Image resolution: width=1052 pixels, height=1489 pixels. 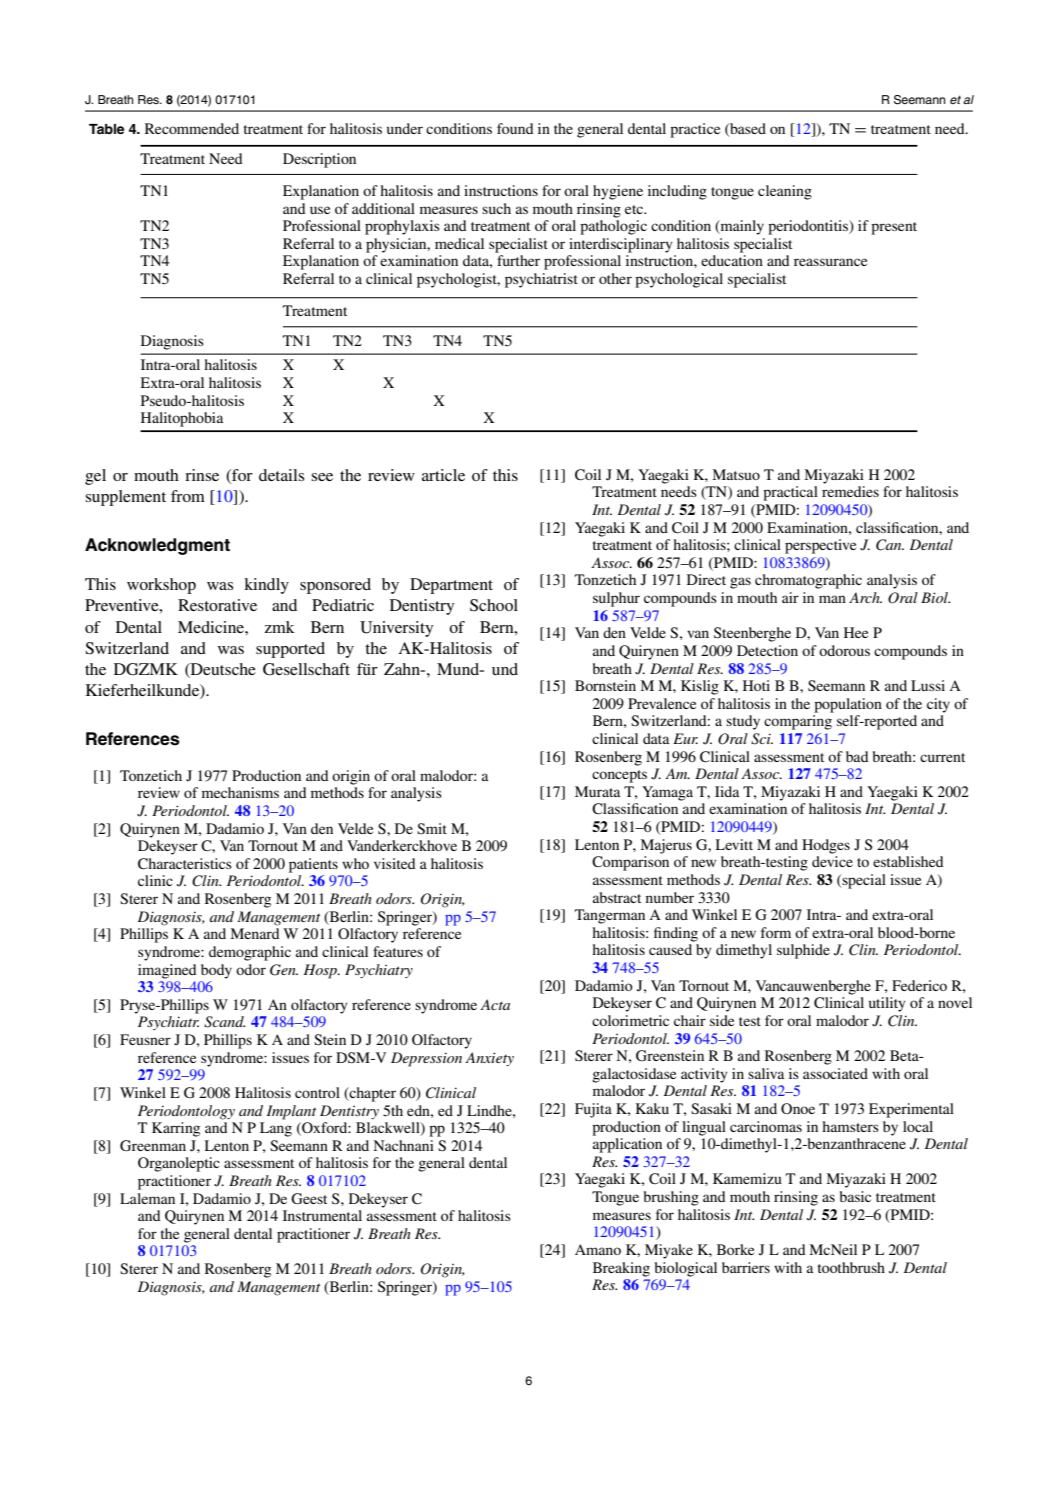 What do you see at coordinates (202, 475) in the screenshot?
I see `rinse` at bounding box center [202, 475].
